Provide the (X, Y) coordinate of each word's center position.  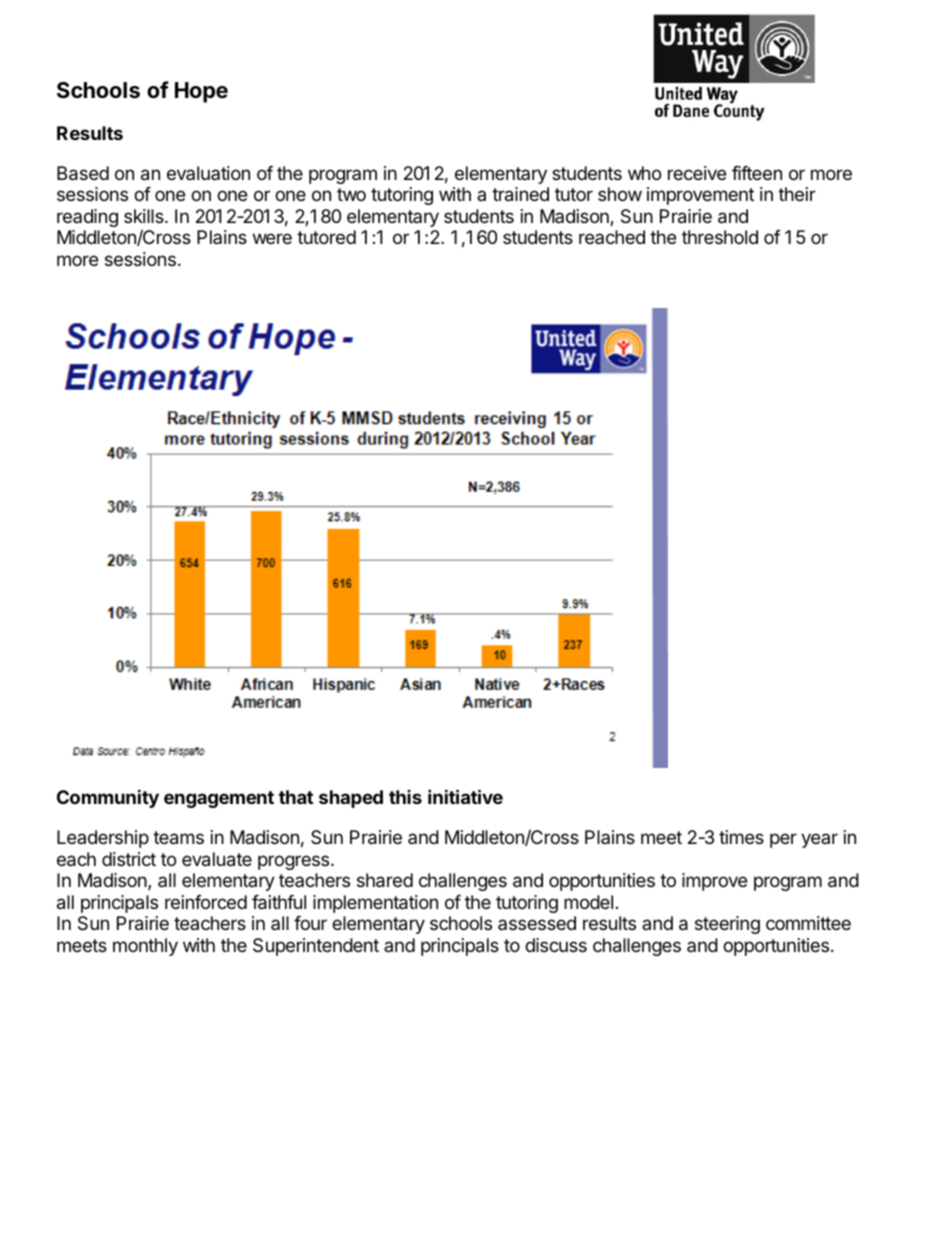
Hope (201, 92)
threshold (720, 237)
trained (520, 194)
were (272, 238)
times (741, 837)
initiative (465, 796)
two (351, 194)
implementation (375, 904)
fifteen (757, 173)
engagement (219, 799)
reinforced (206, 902)
